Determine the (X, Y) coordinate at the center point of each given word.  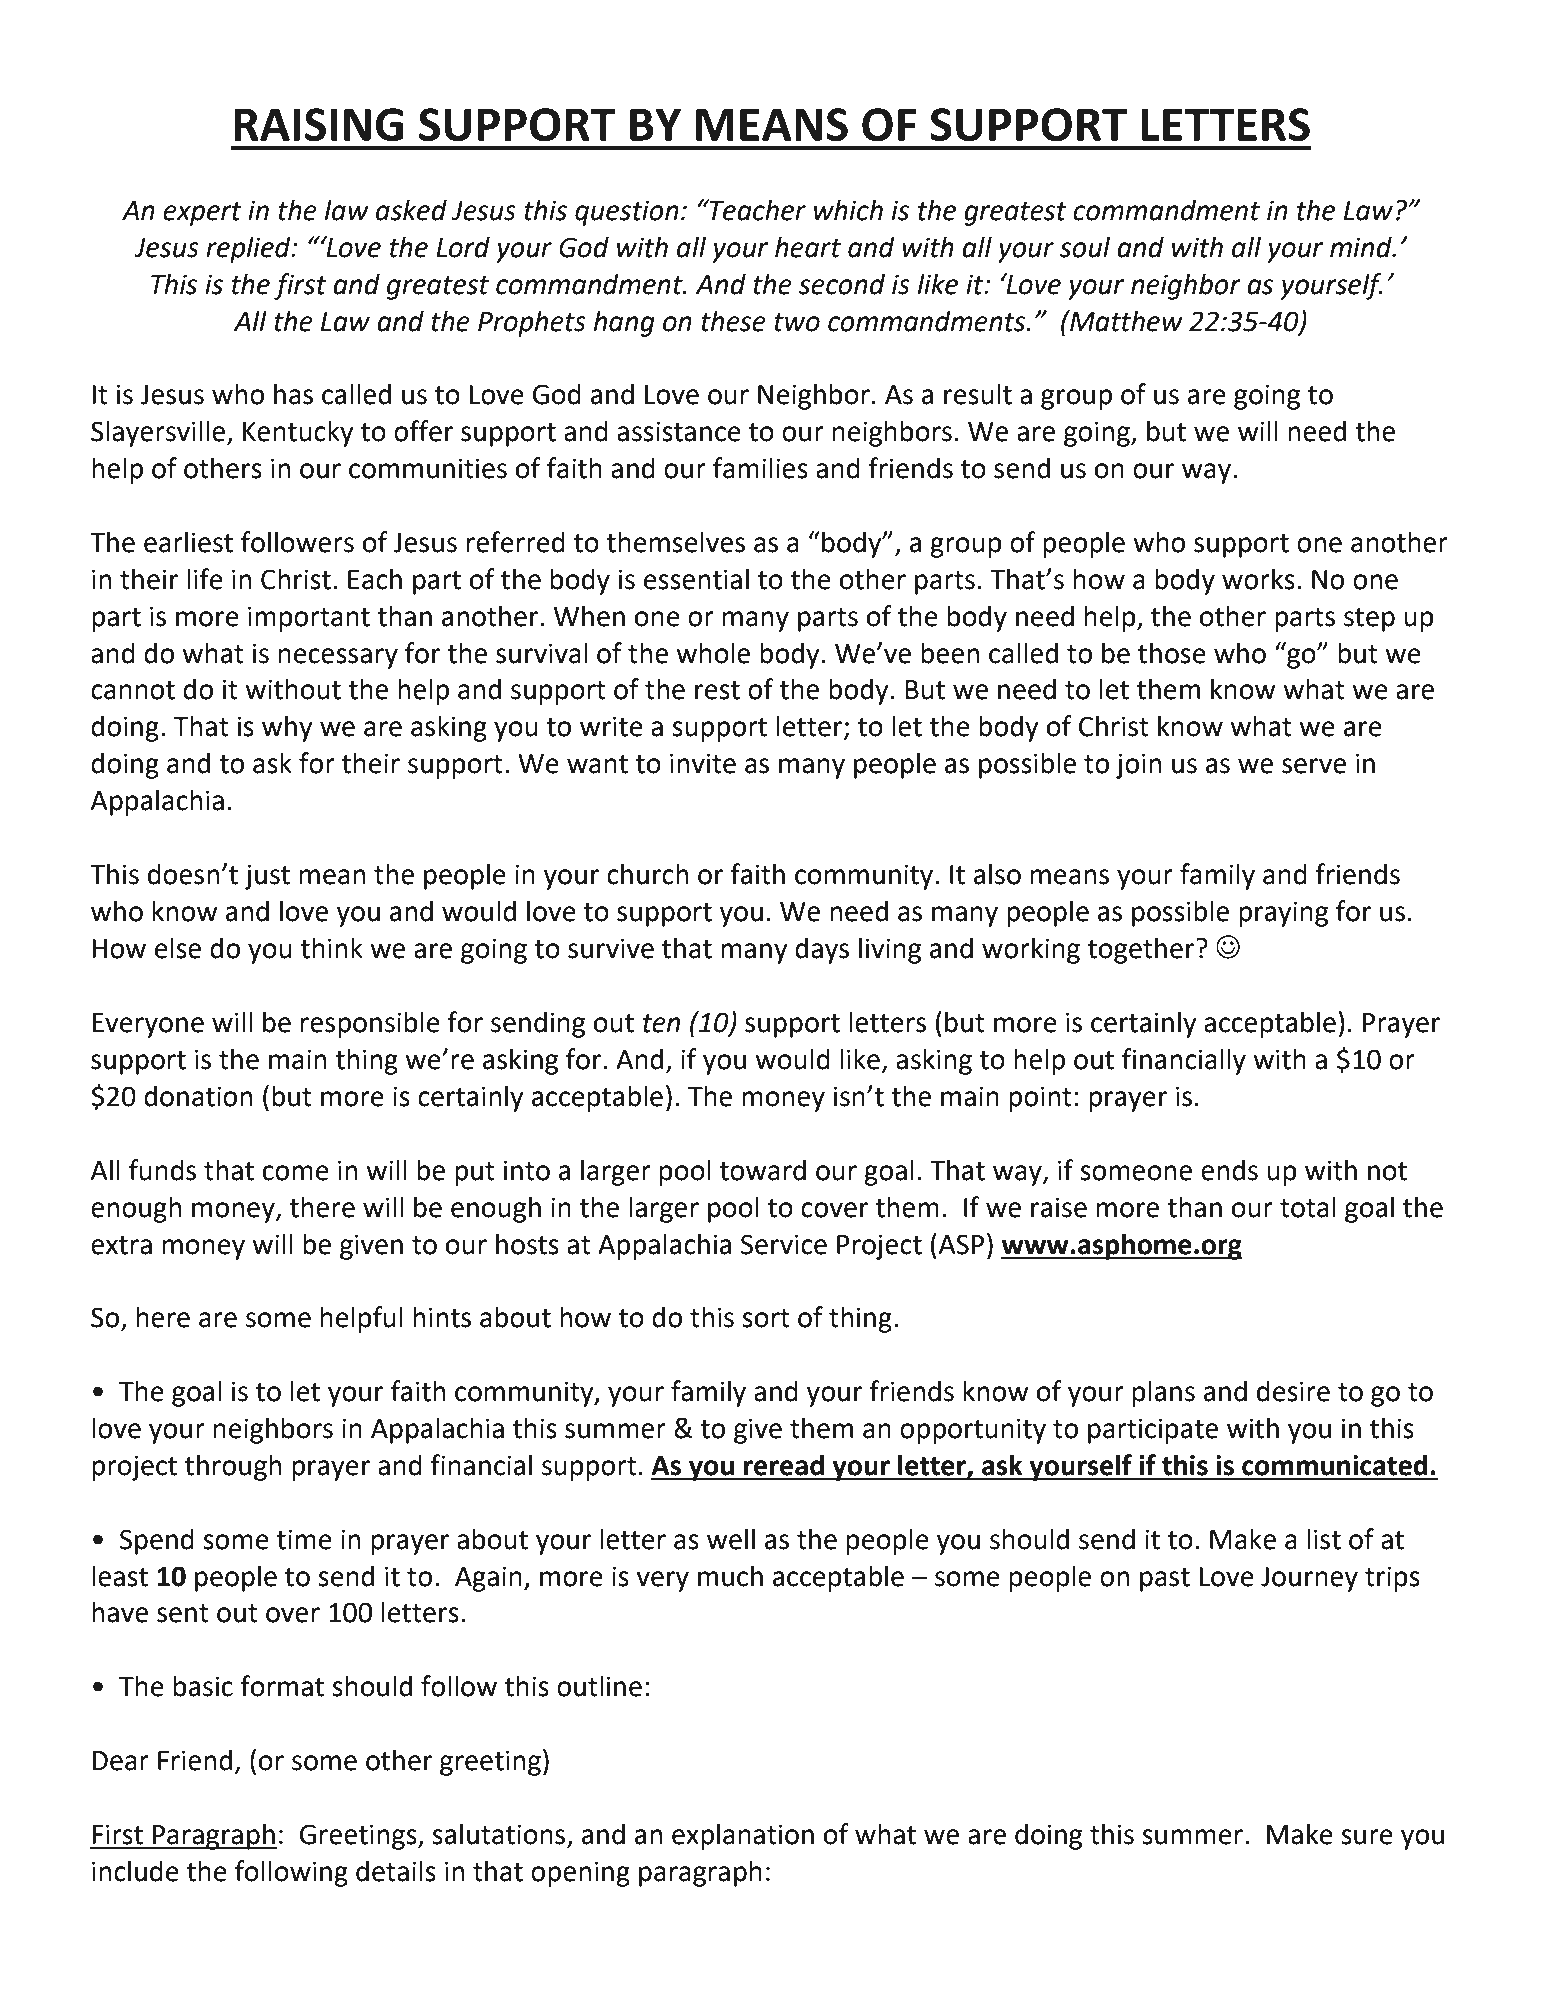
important (309, 619)
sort (766, 1318)
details (396, 1871)
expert (202, 214)
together (1142, 950)
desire (1293, 1391)
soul (1085, 247)
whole (713, 653)
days (822, 950)
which (848, 210)
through (233, 1467)
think (331, 948)
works (1258, 579)
